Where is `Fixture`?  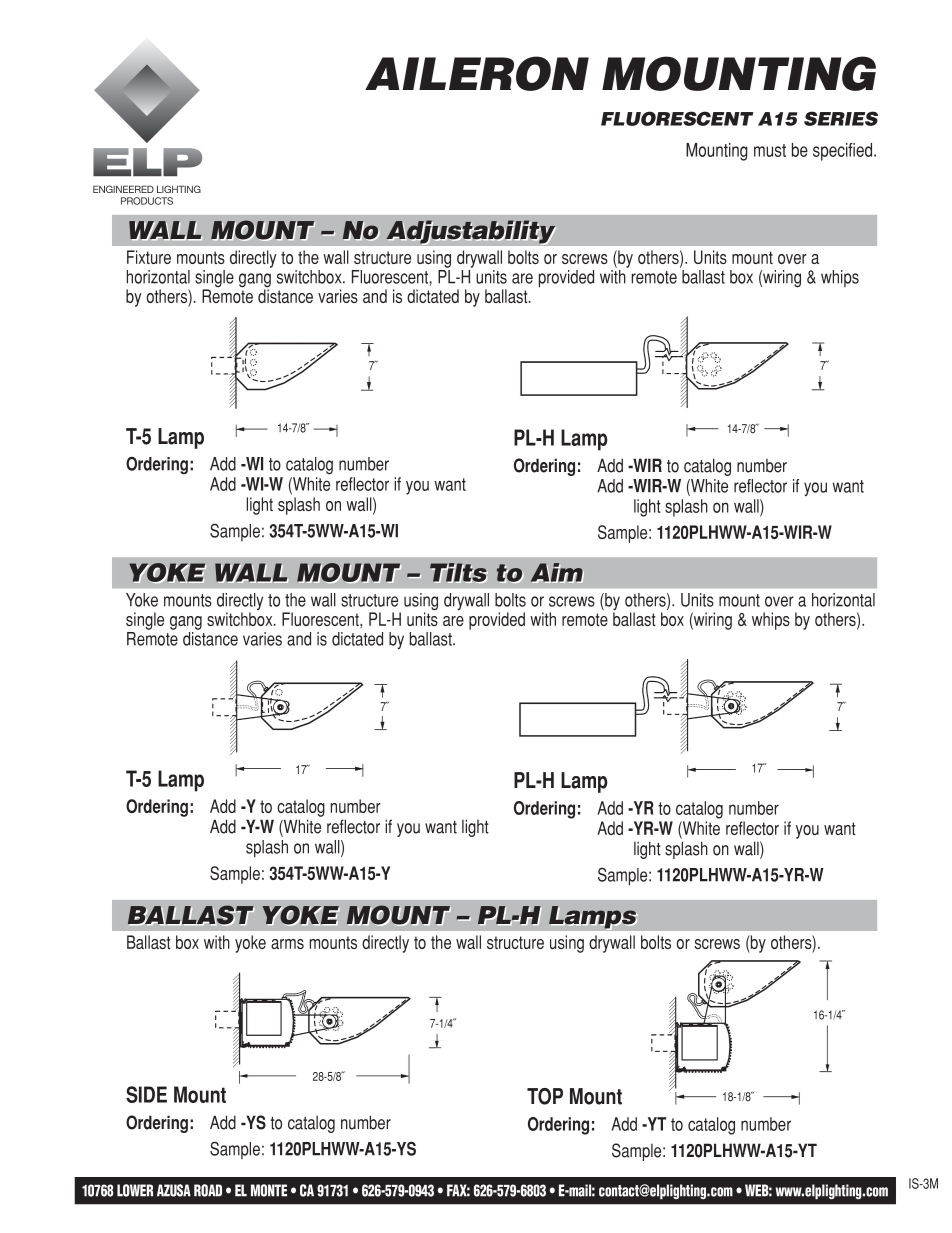
Fixture is located at coordinates (149, 257).
